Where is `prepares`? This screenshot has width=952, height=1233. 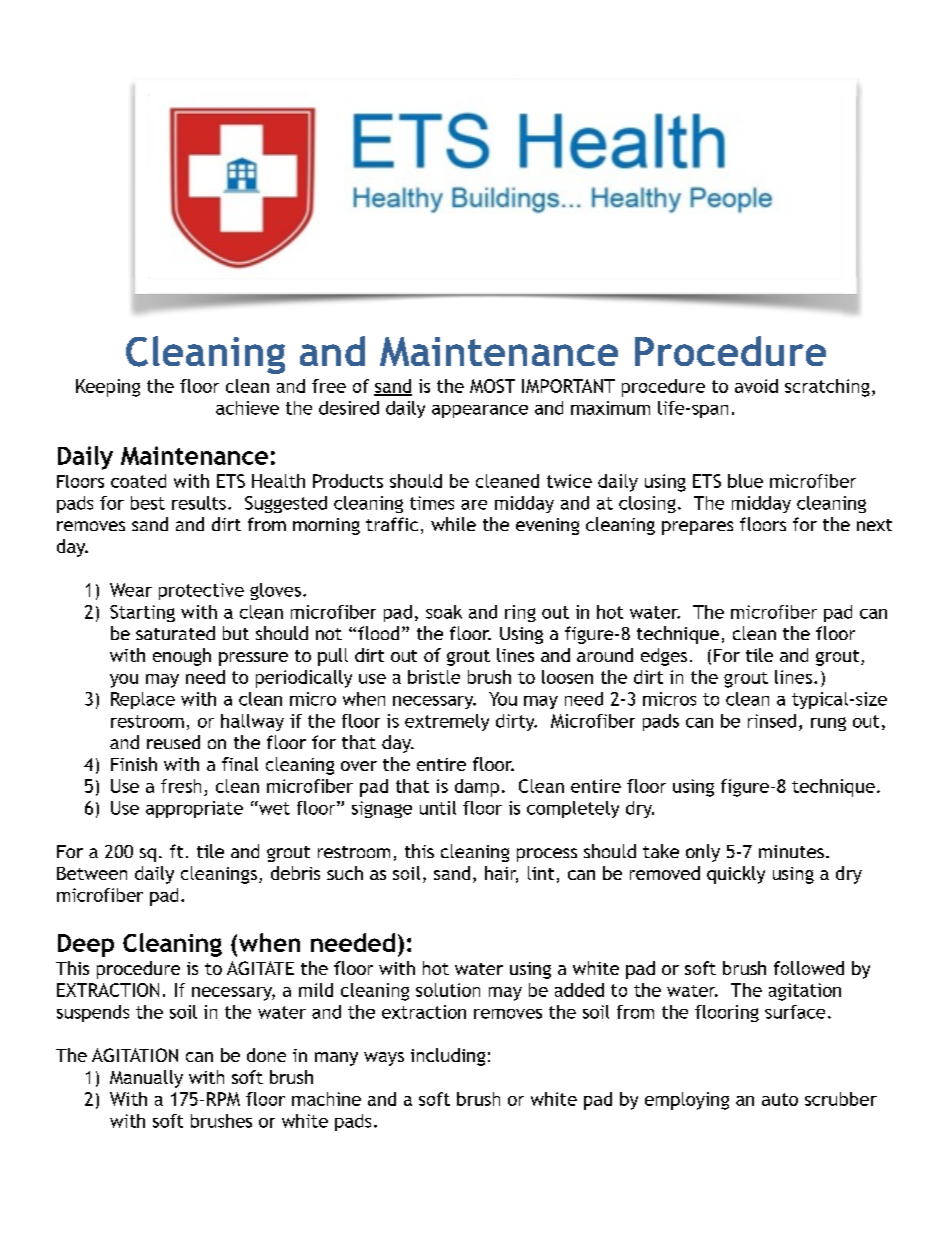 prepares is located at coordinates (697, 528).
